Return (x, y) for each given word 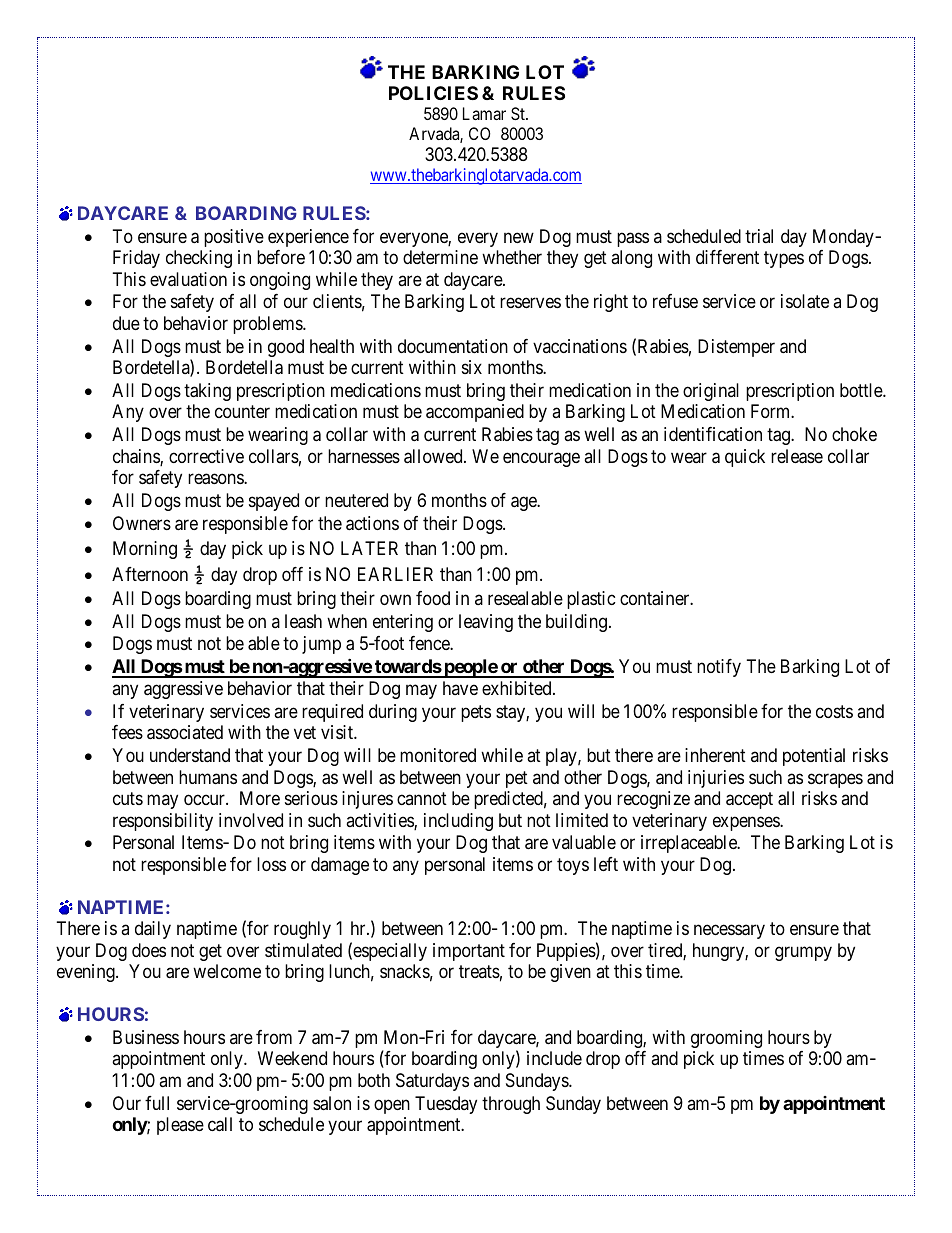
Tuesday (446, 1105)
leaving (486, 623)
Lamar (484, 113)
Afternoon (150, 574)
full (157, 1103)
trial (759, 236)
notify (719, 668)
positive (234, 238)
